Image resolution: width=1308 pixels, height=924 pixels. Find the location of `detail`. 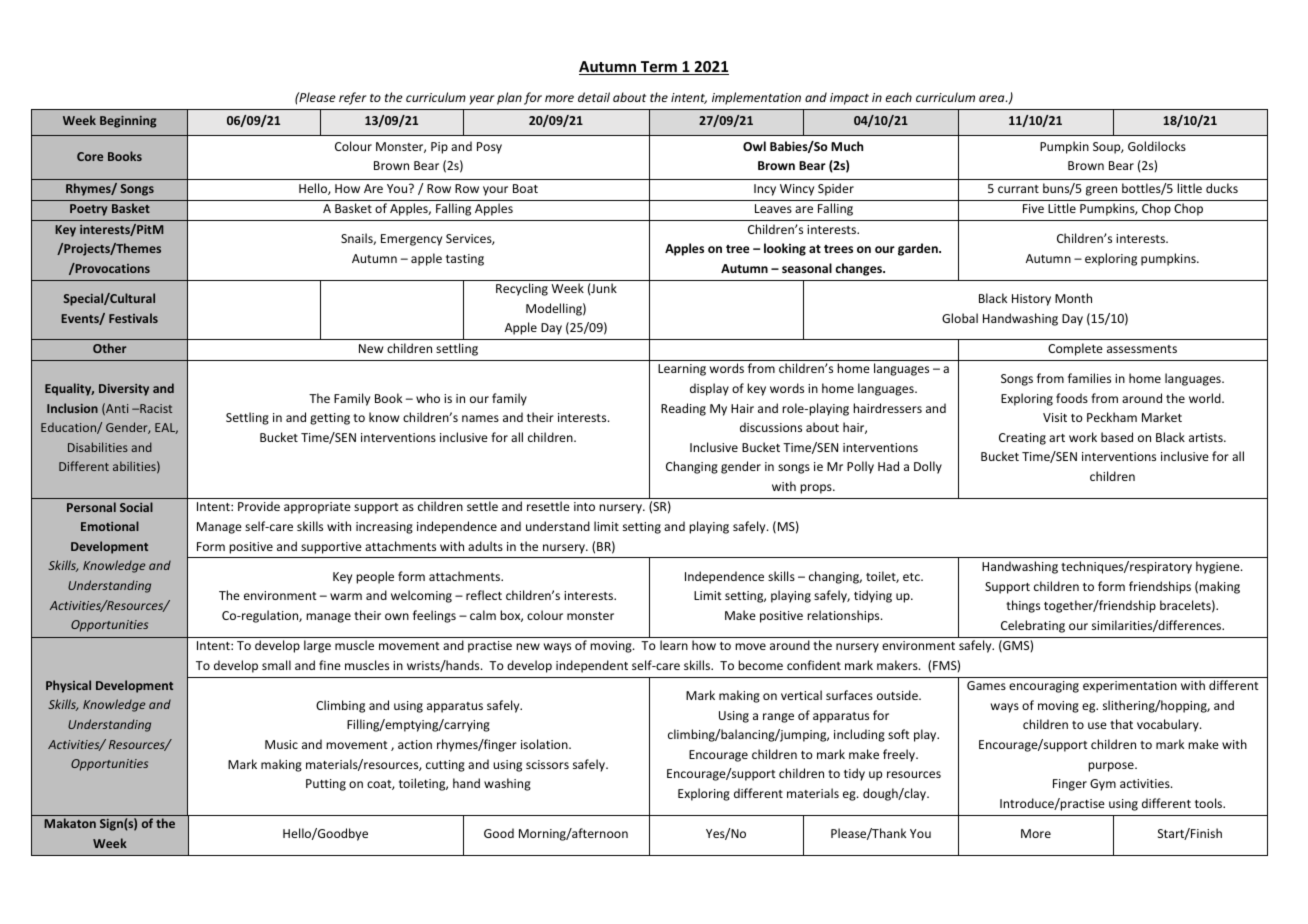

detail is located at coordinates (594, 97).
